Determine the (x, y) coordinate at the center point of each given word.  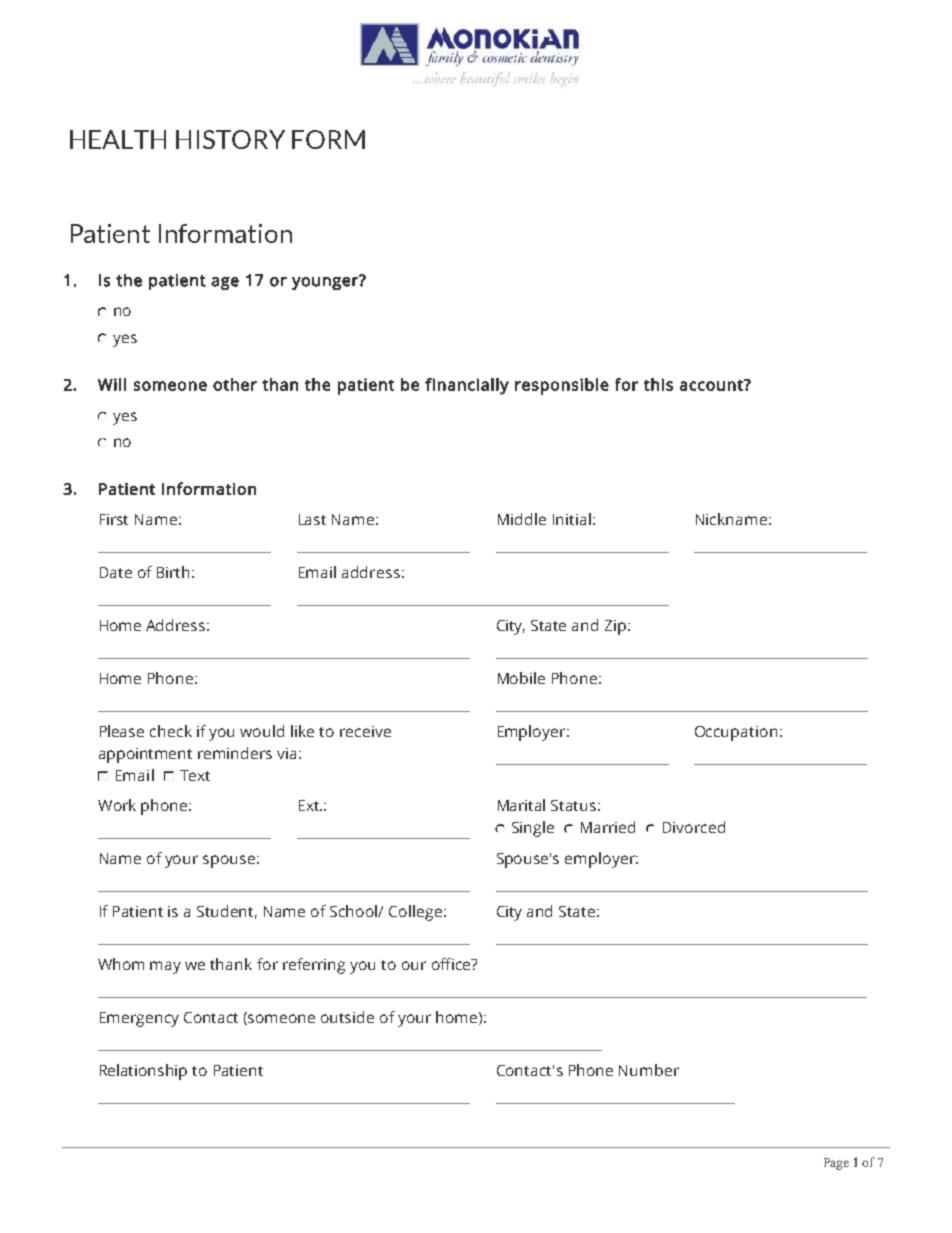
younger (326, 282)
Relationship (143, 1072)
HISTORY (230, 139)
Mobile (521, 678)
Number (649, 1070)
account (712, 385)
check (171, 731)
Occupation (736, 733)
